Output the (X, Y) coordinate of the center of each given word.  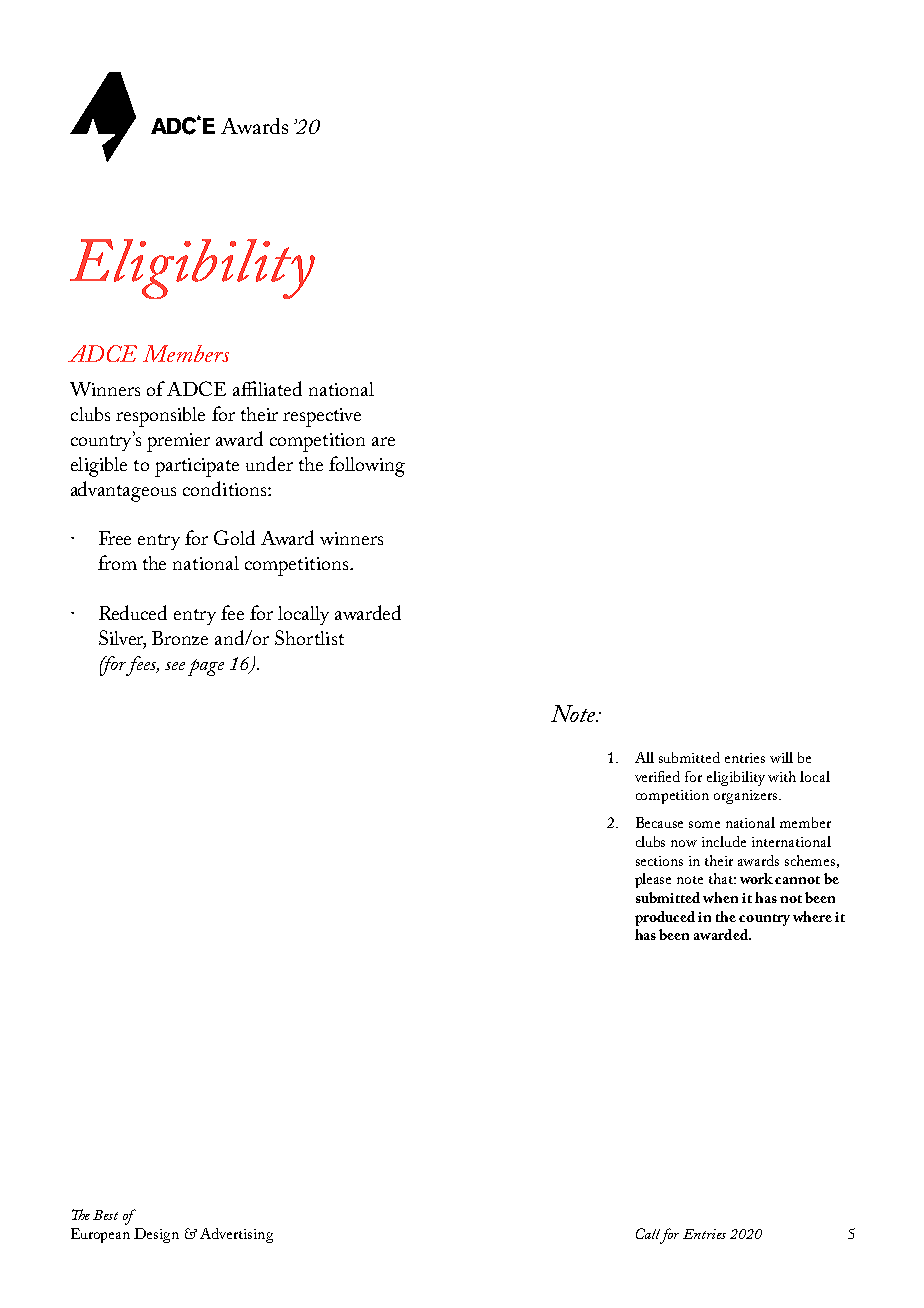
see (175, 666)
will (781, 757)
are (383, 441)
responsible (160, 417)
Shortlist (309, 637)
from (117, 562)
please (653, 880)
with (782, 776)
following (367, 466)
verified (657, 776)
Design (156, 1235)
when (720, 897)
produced (665, 918)
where (812, 916)
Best (105, 1215)
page (206, 667)
